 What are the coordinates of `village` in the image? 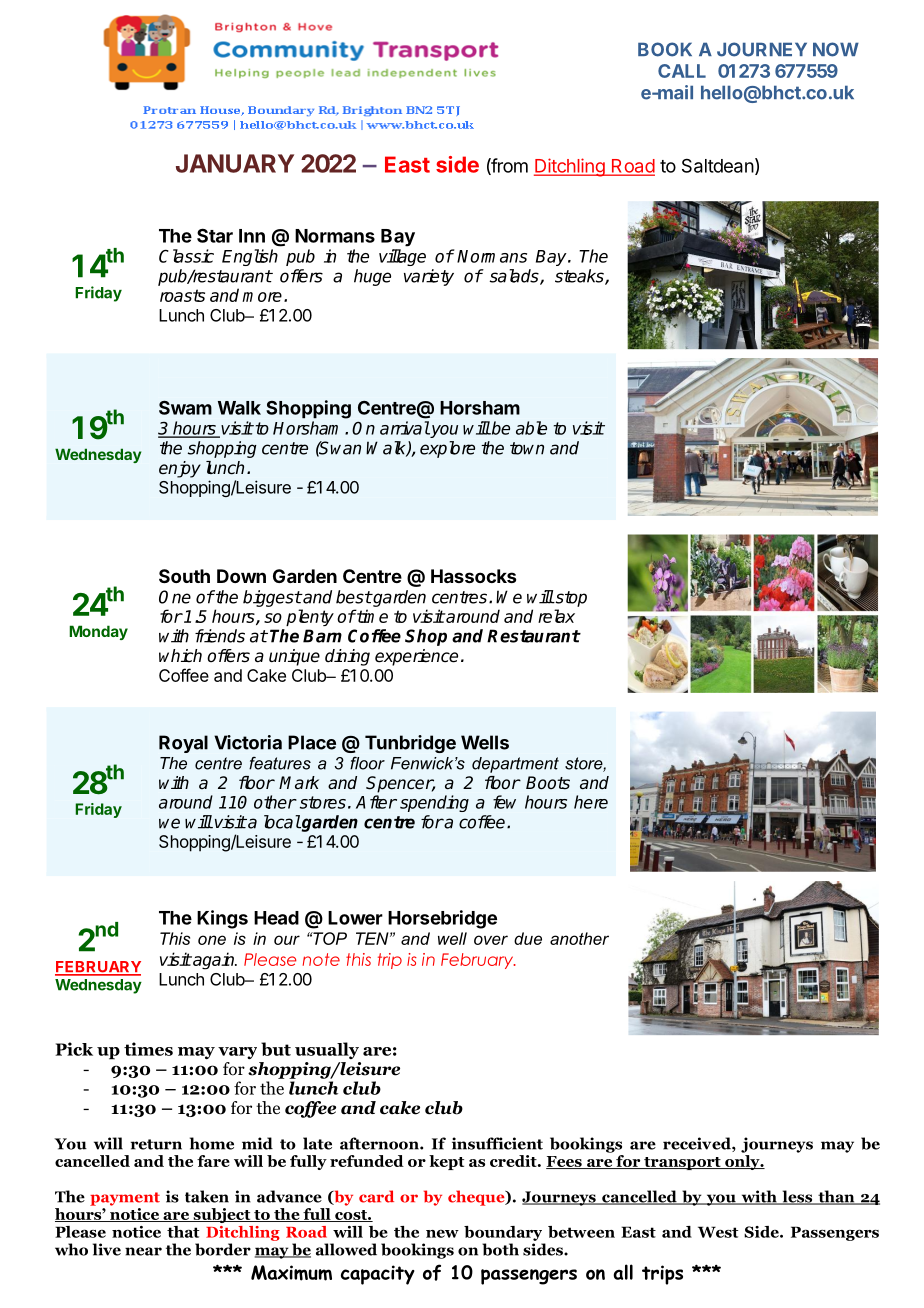 It's located at (402, 257).
